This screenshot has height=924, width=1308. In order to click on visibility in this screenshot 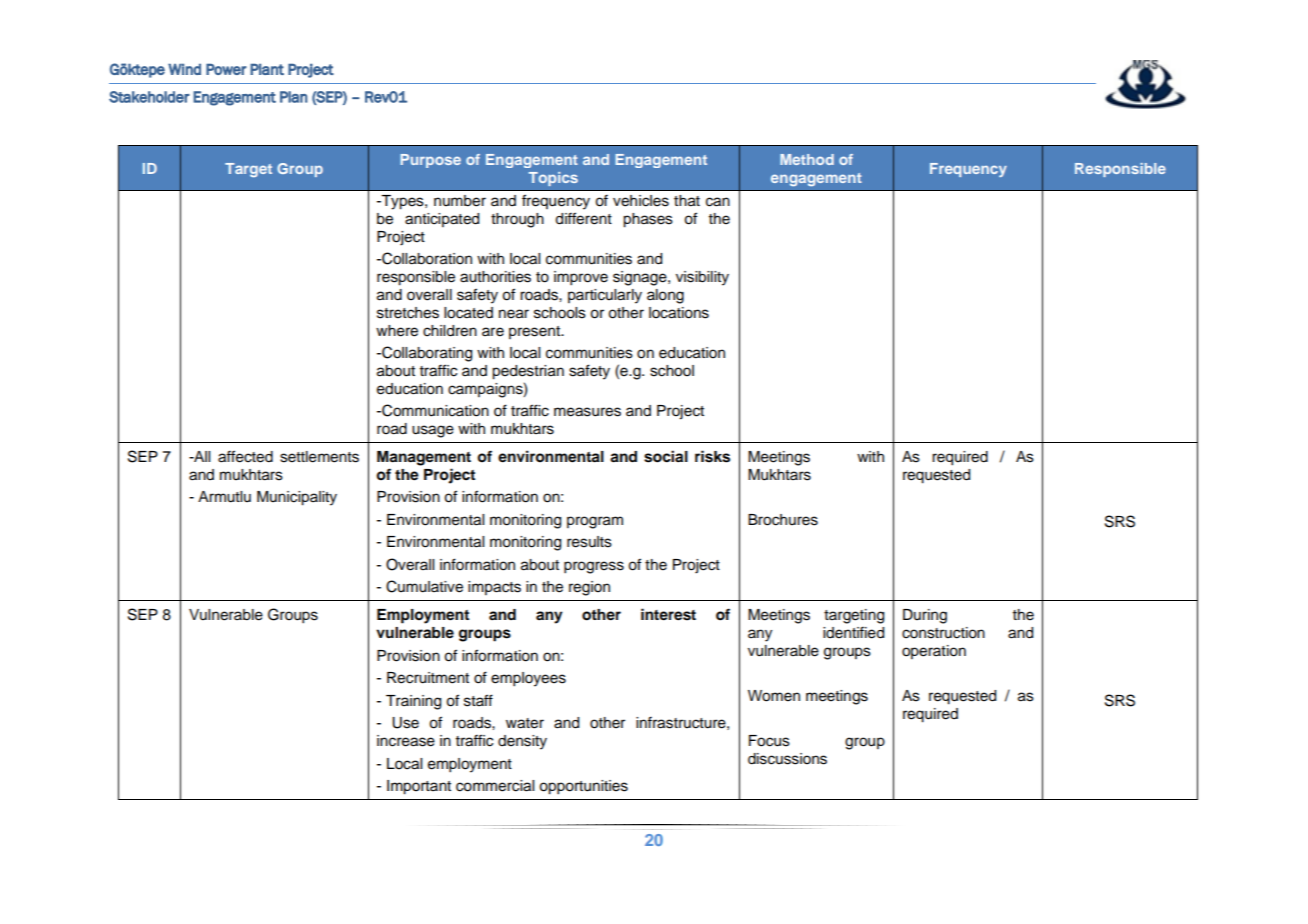, I will do `click(702, 278)`.
